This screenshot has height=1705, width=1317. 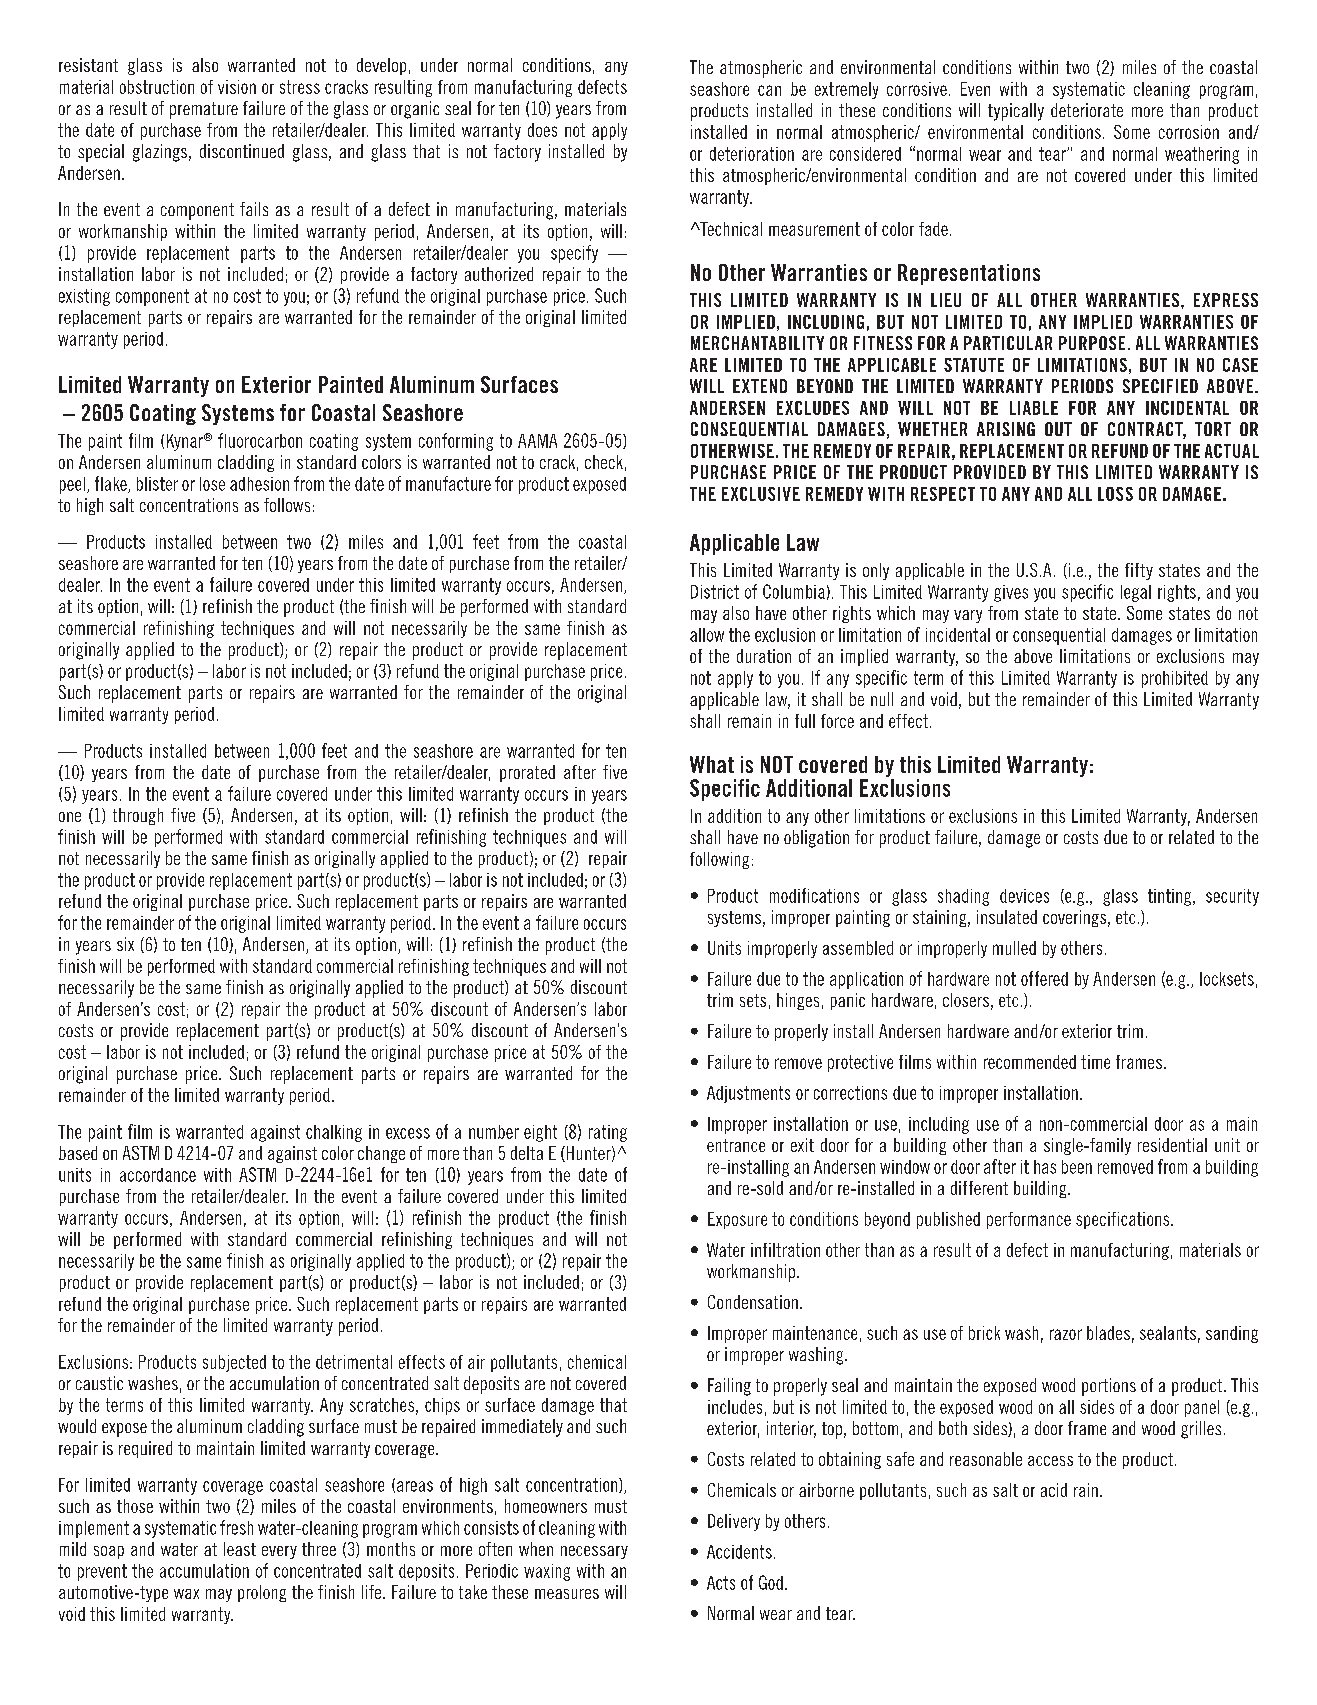 I want to click on chalking, so click(x=334, y=1133).
